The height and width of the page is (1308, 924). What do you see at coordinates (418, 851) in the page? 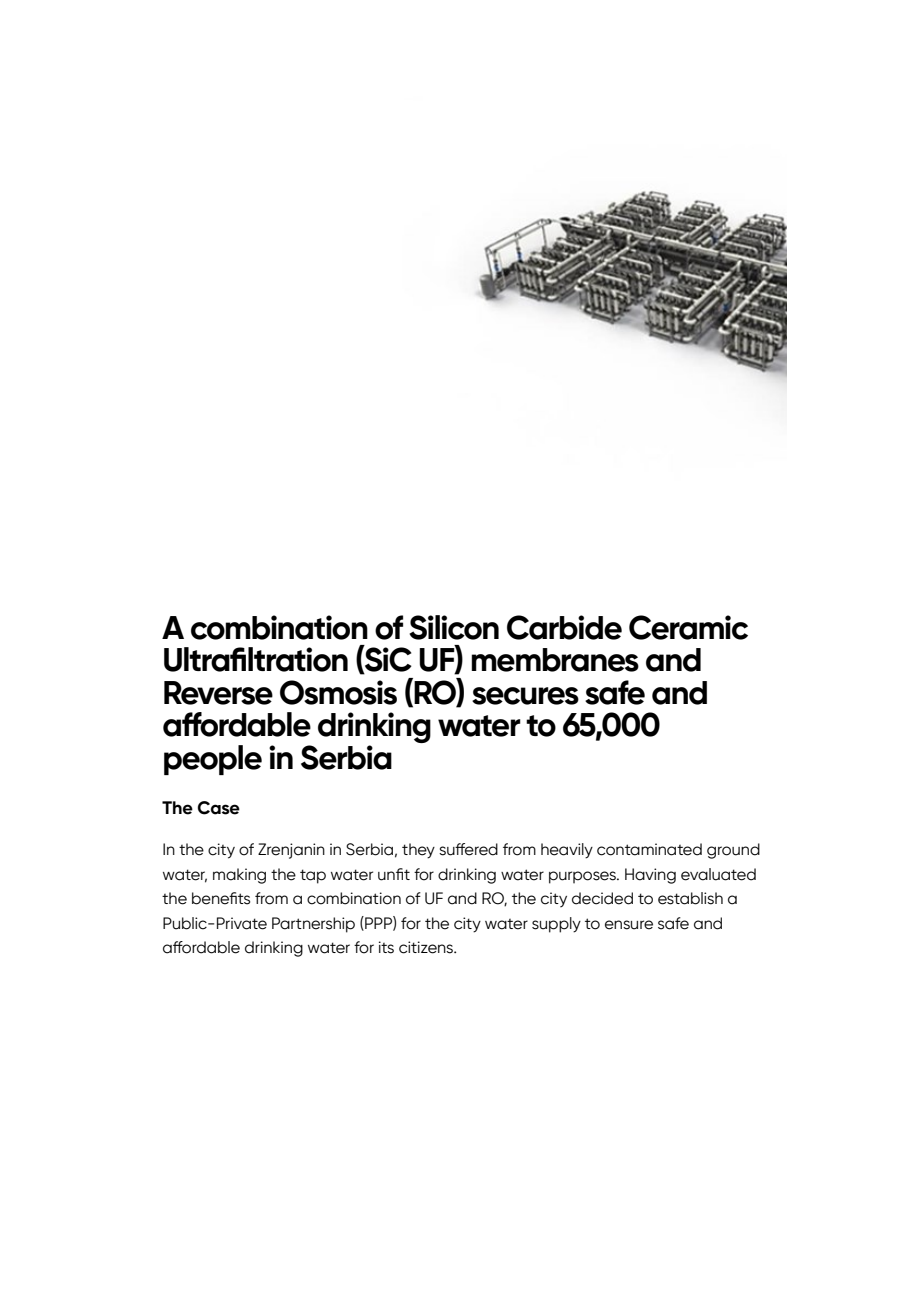
I see `they` at bounding box center [418, 851].
